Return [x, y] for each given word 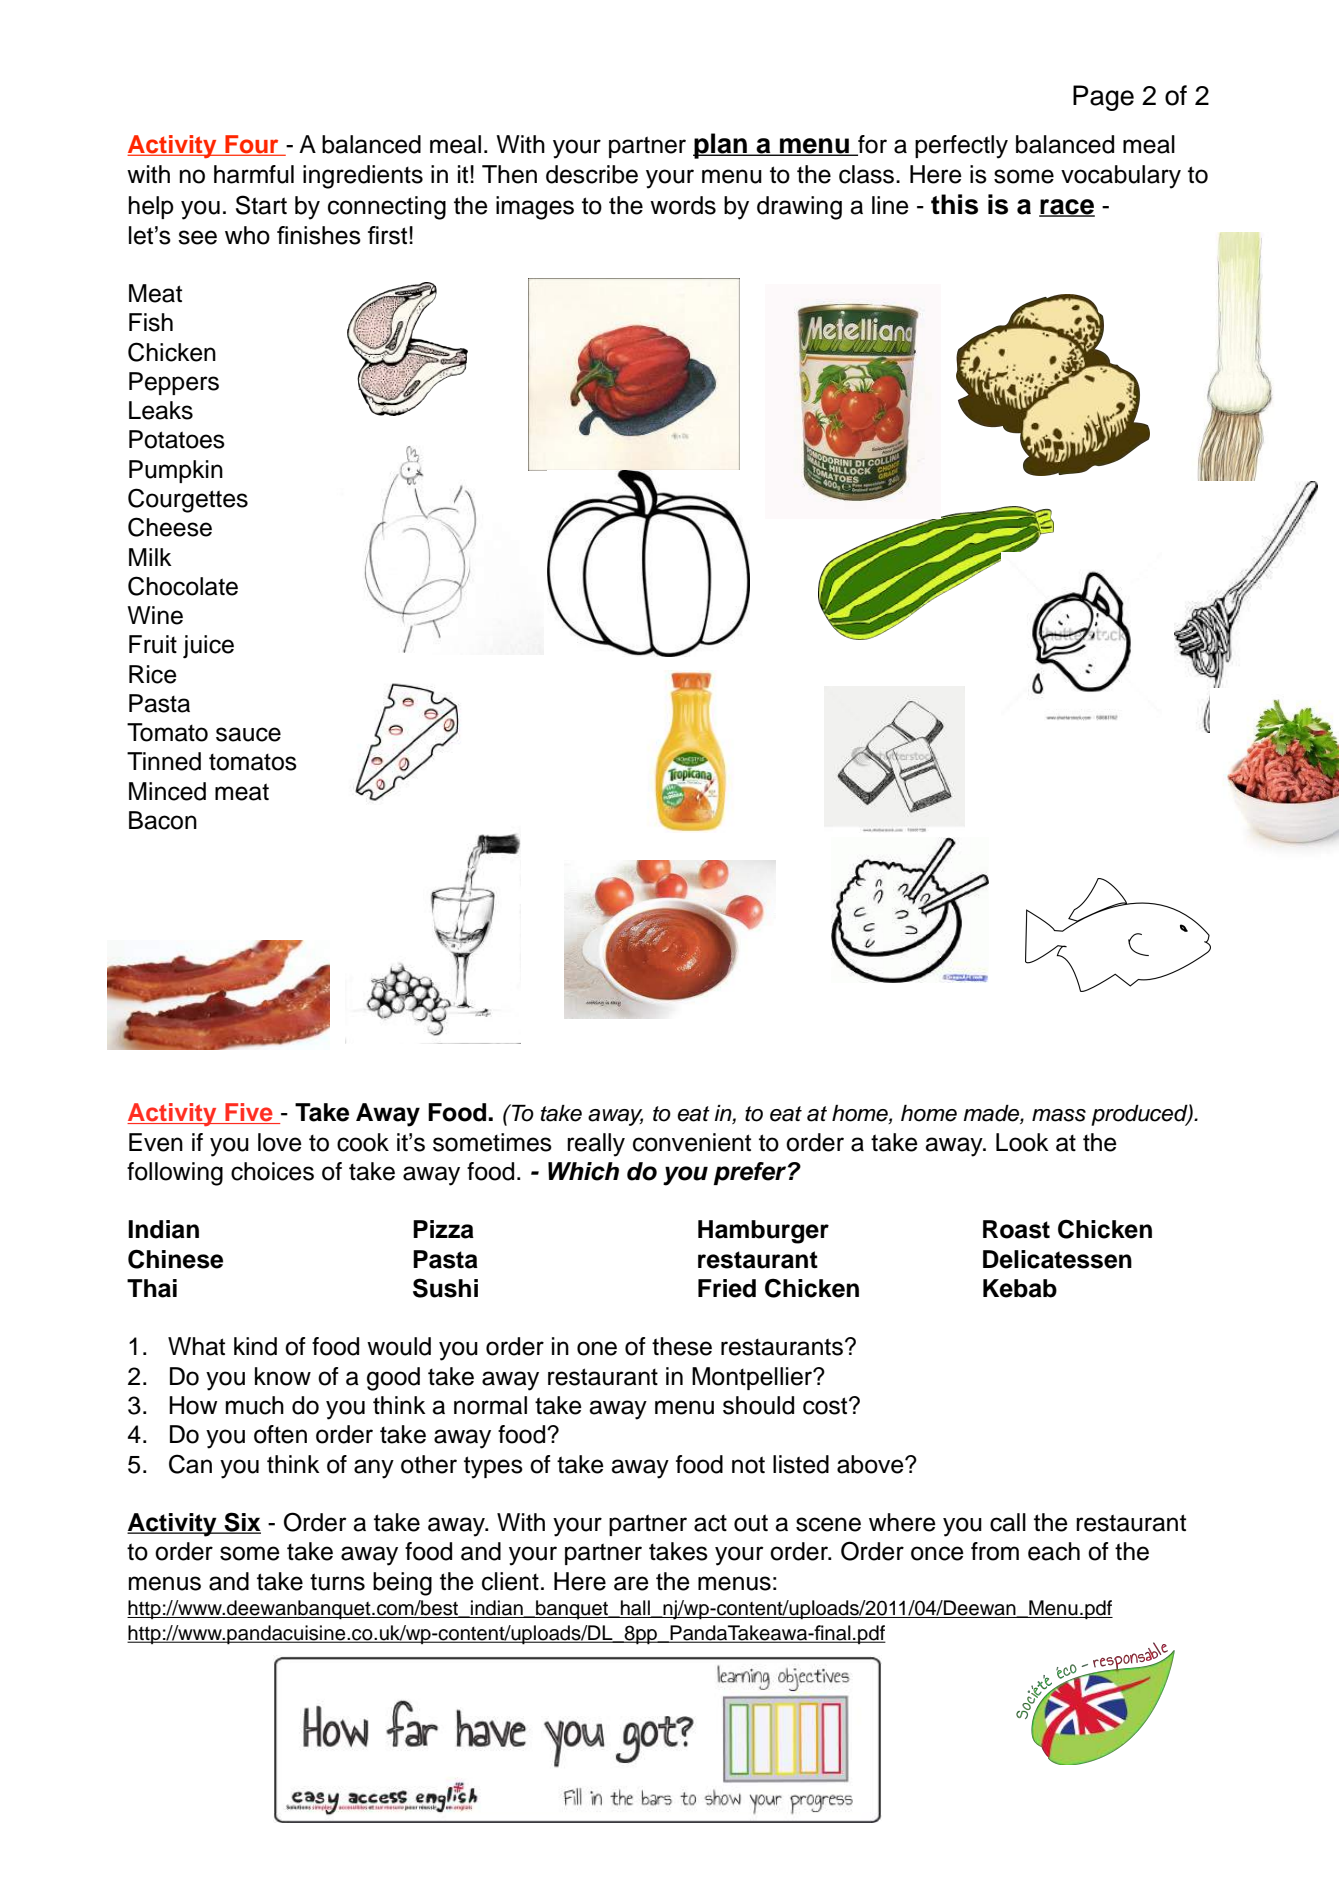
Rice [153, 674]
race [1067, 208]
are [631, 1583]
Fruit [153, 644]
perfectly [961, 147]
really [596, 1145]
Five [249, 1113]
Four [252, 145]
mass [1059, 1115]
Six [241, 1523]
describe [592, 174]
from [995, 1551]
